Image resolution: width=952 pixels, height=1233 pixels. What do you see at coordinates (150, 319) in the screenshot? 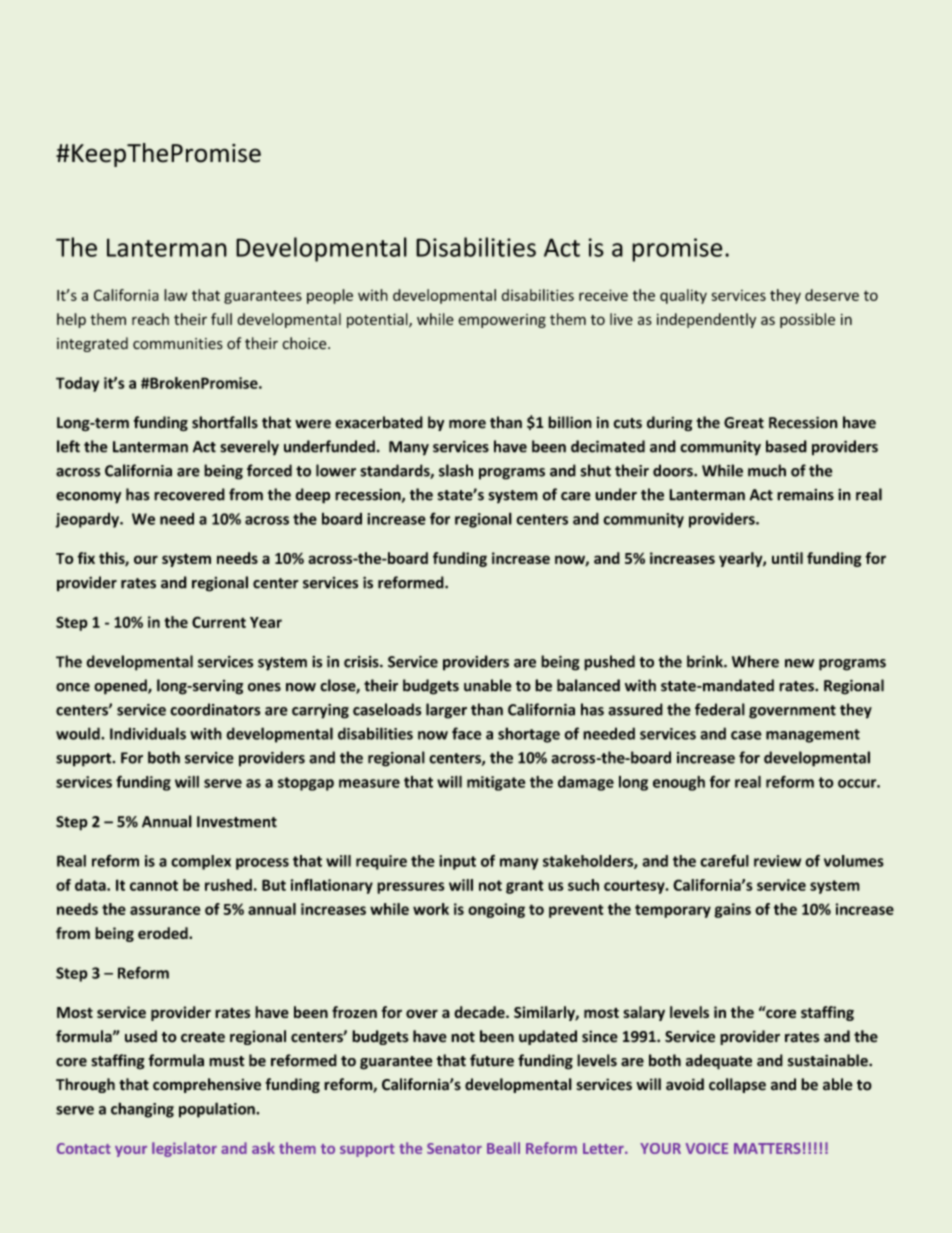
I see `reach` at bounding box center [150, 319].
